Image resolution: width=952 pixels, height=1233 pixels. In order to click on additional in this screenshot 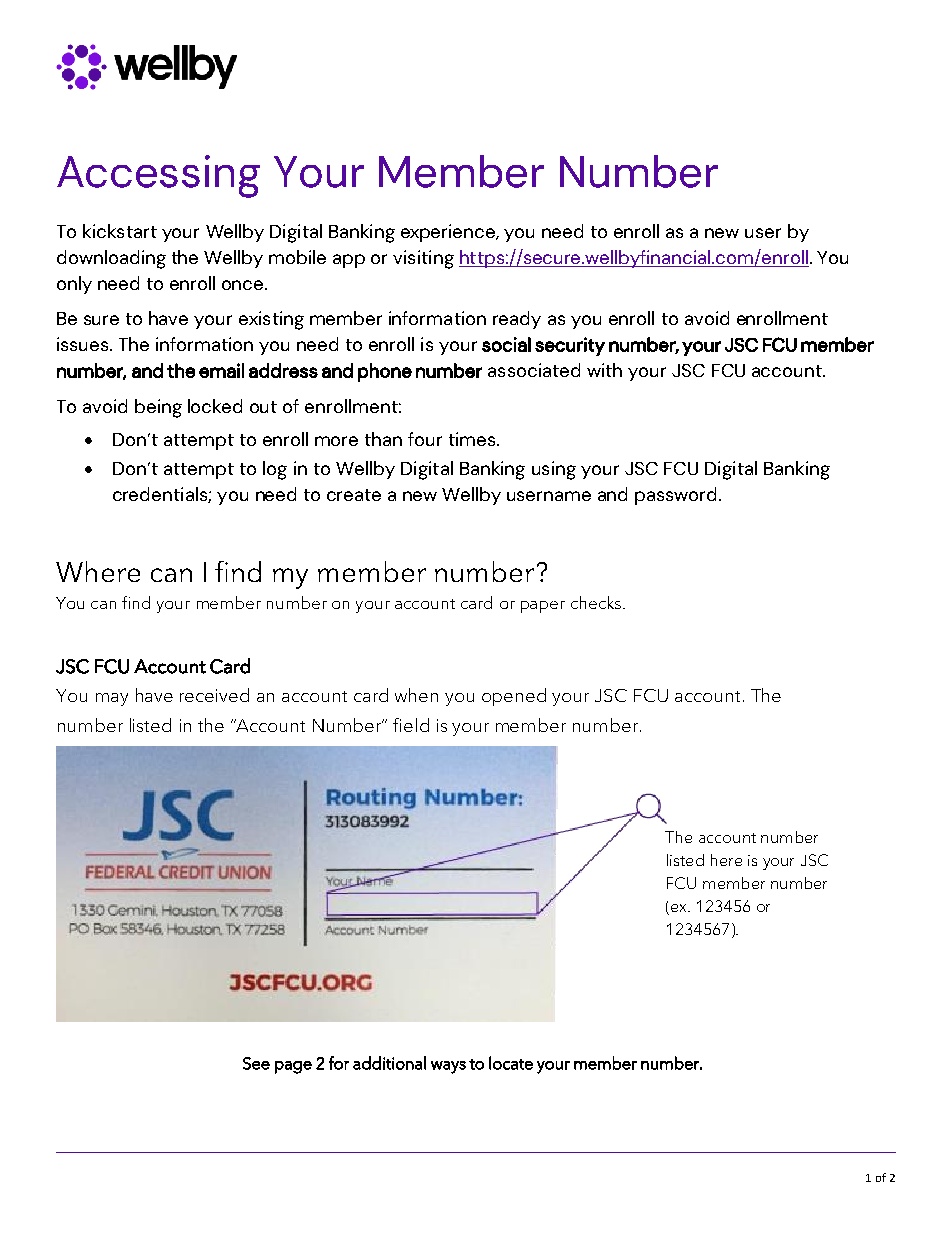, I will do `click(389, 1063)`.
